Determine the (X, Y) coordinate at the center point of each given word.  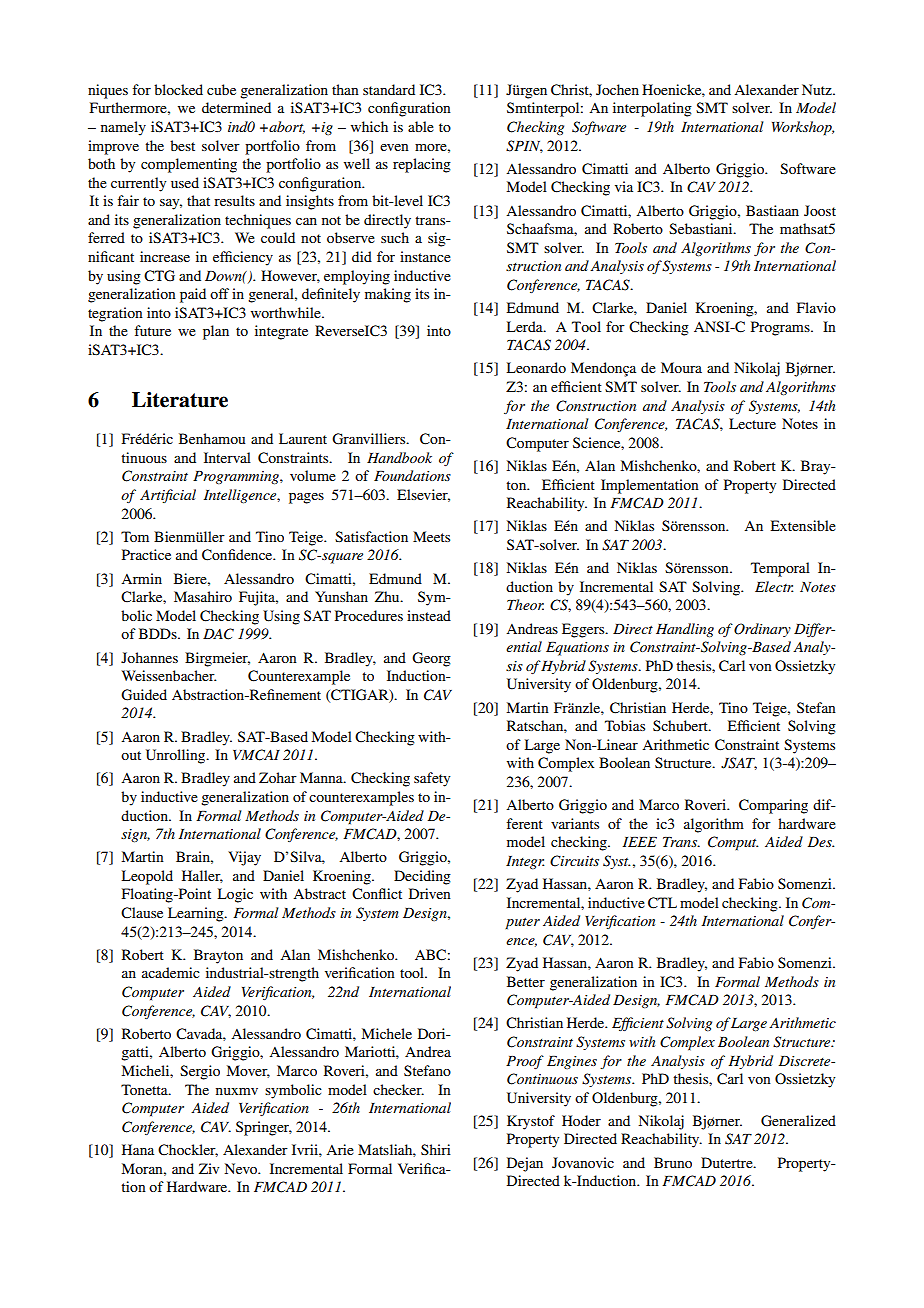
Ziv (209, 1168)
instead (429, 615)
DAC (218, 634)
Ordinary (762, 630)
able (421, 126)
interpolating (652, 109)
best (182, 145)
